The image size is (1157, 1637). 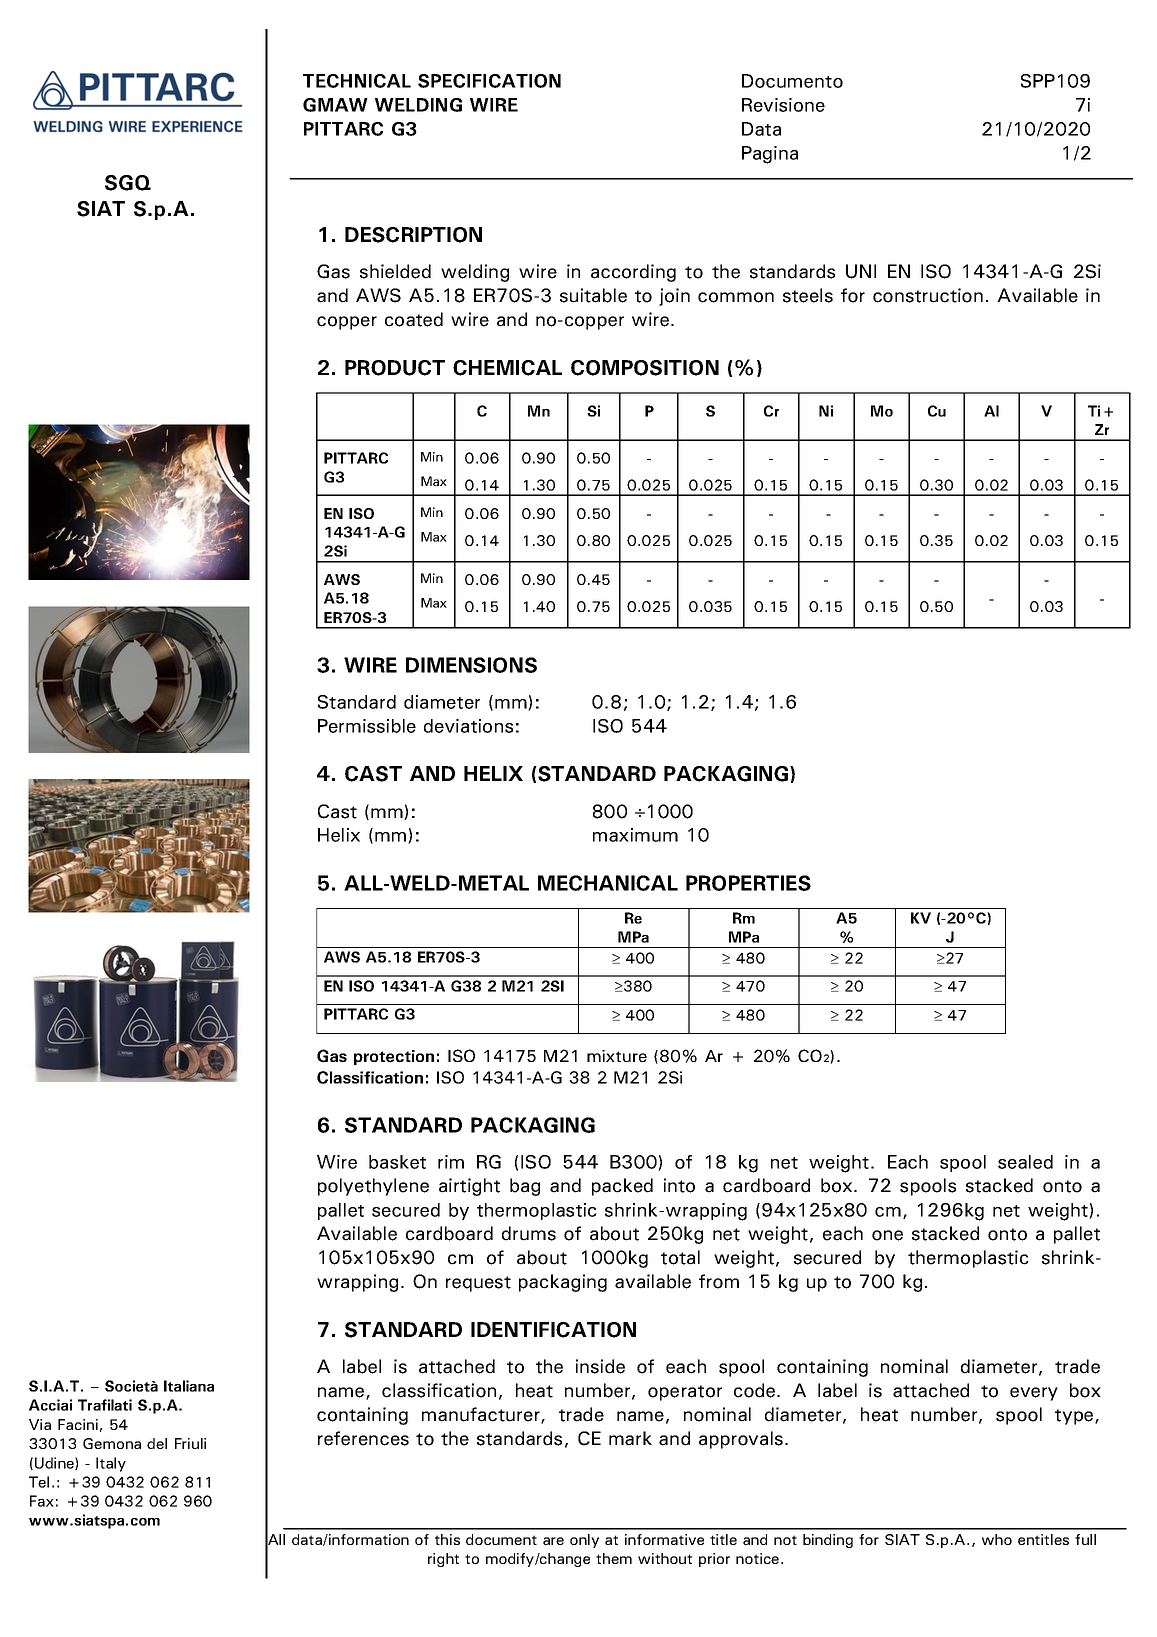 I want to click on PROPERTIES, so click(x=748, y=883).
